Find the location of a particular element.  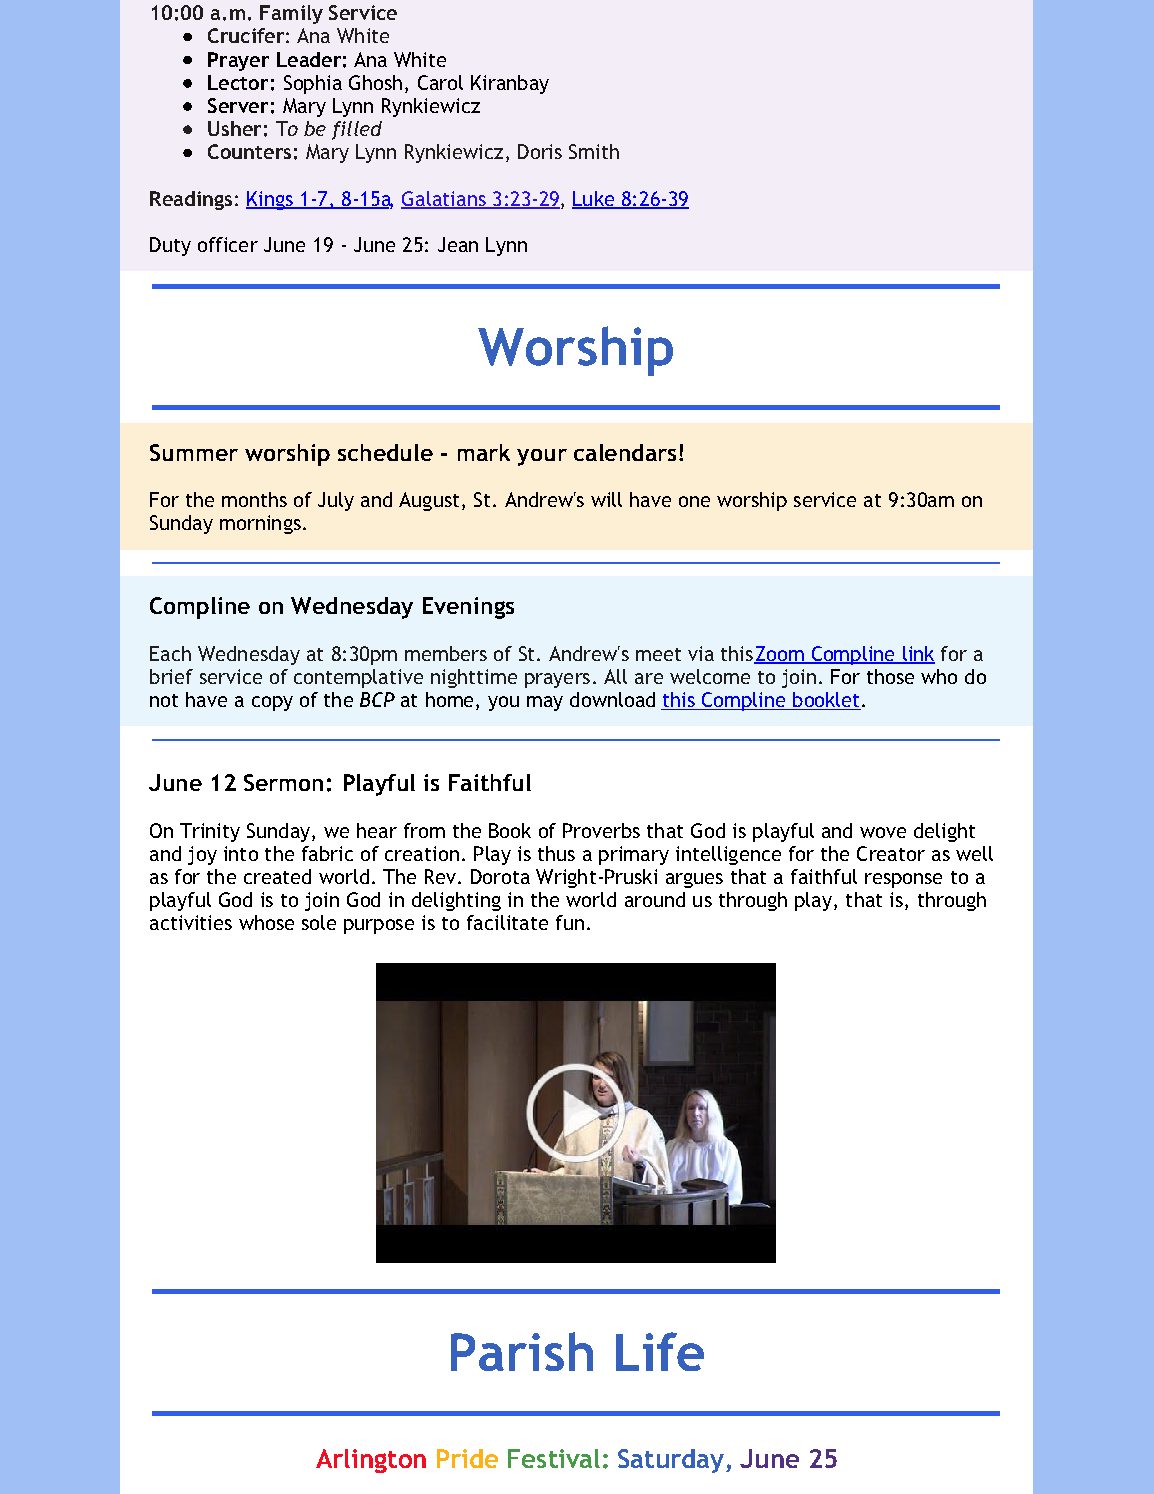

whose is located at coordinates (266, 922).
